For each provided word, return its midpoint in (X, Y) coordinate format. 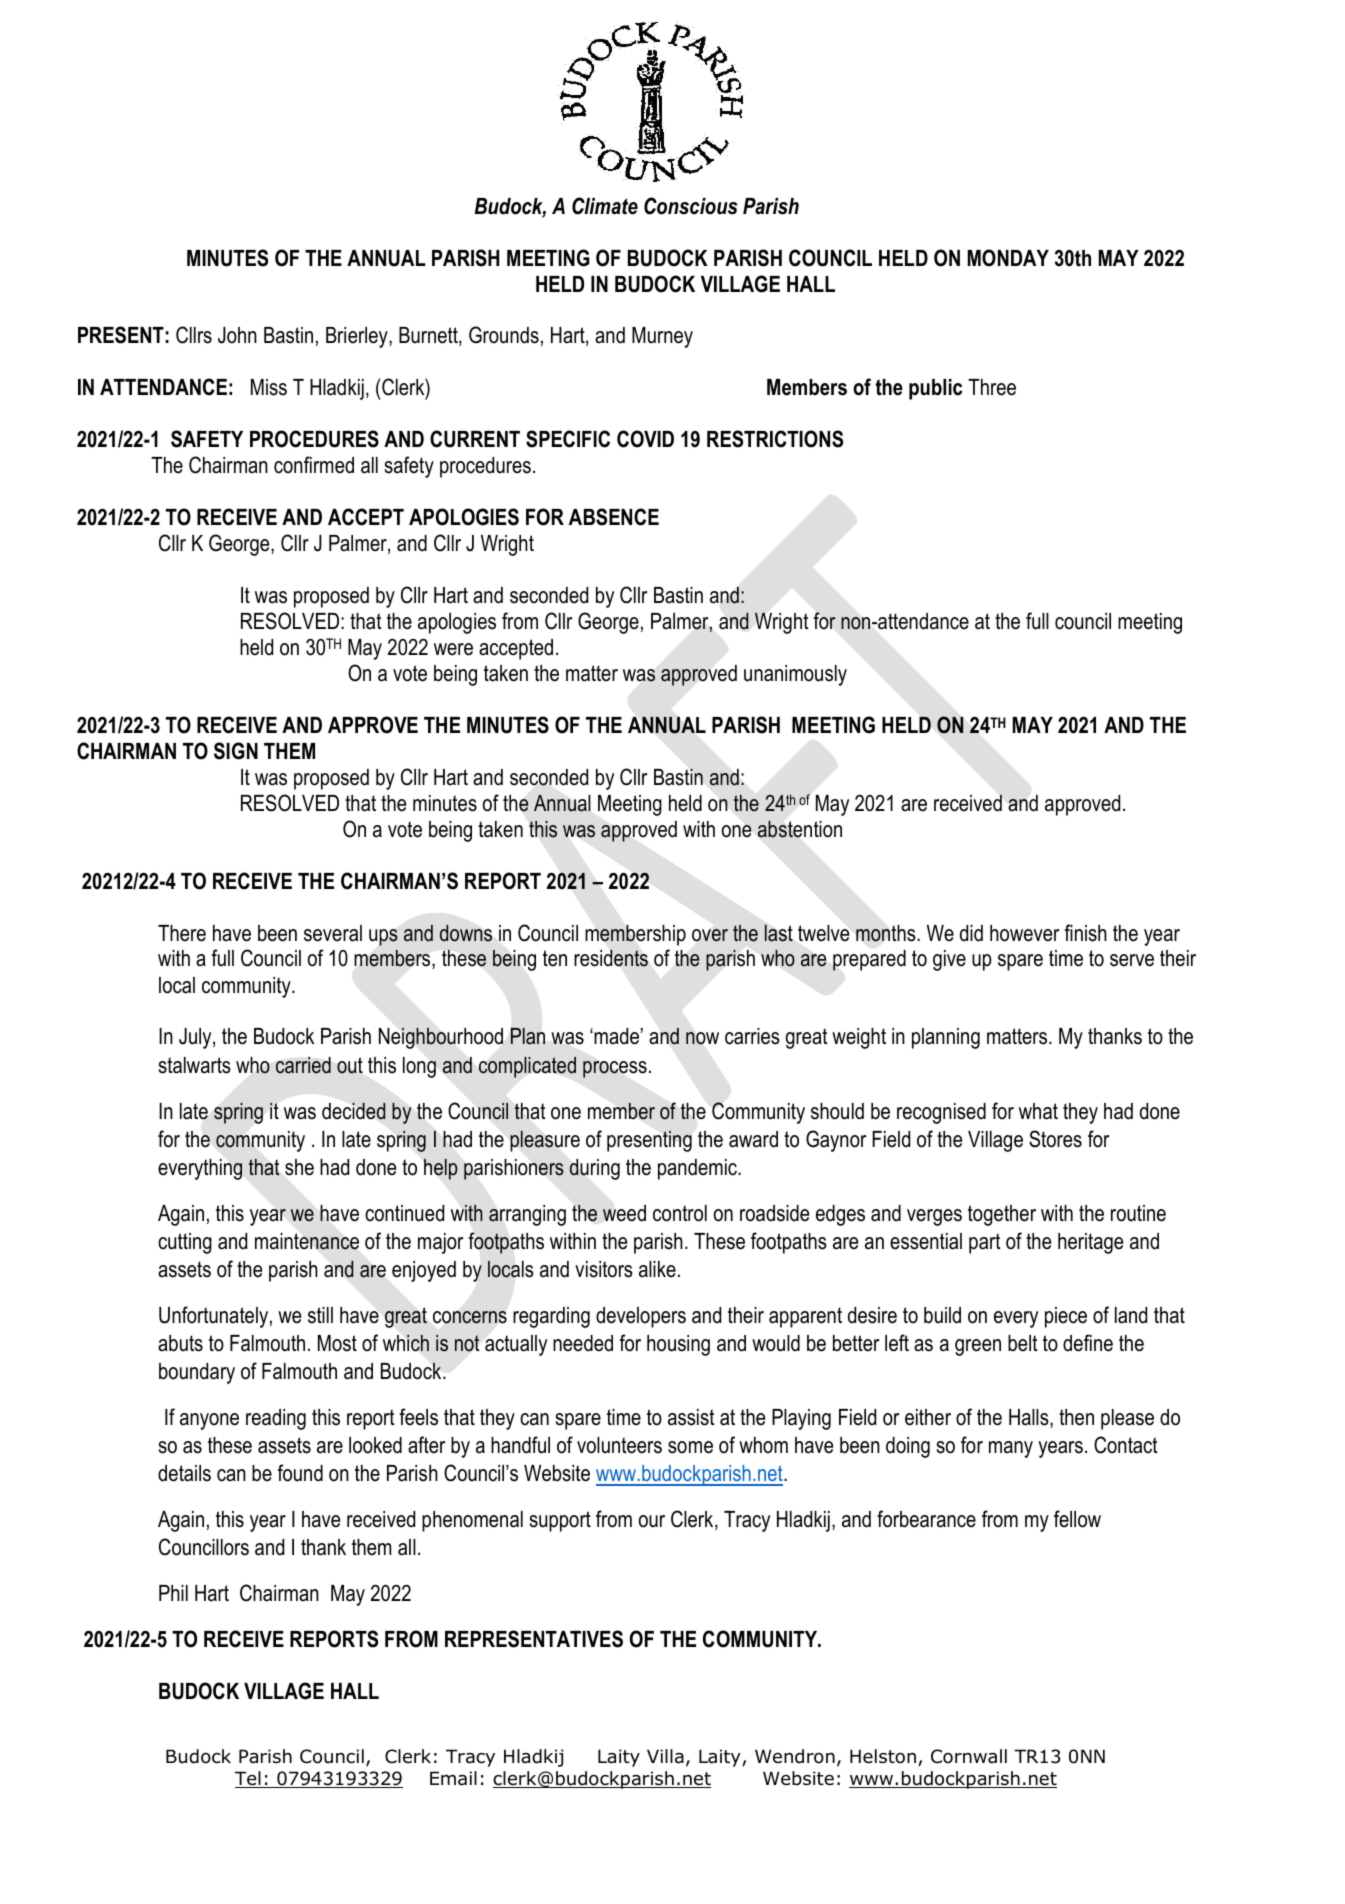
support (560, 1521)
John (237, 335)
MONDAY (1008, 258)
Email (453, 1778)
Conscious (691, 206)
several (333, 933)
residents (611, 958)
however (1024, 933)
